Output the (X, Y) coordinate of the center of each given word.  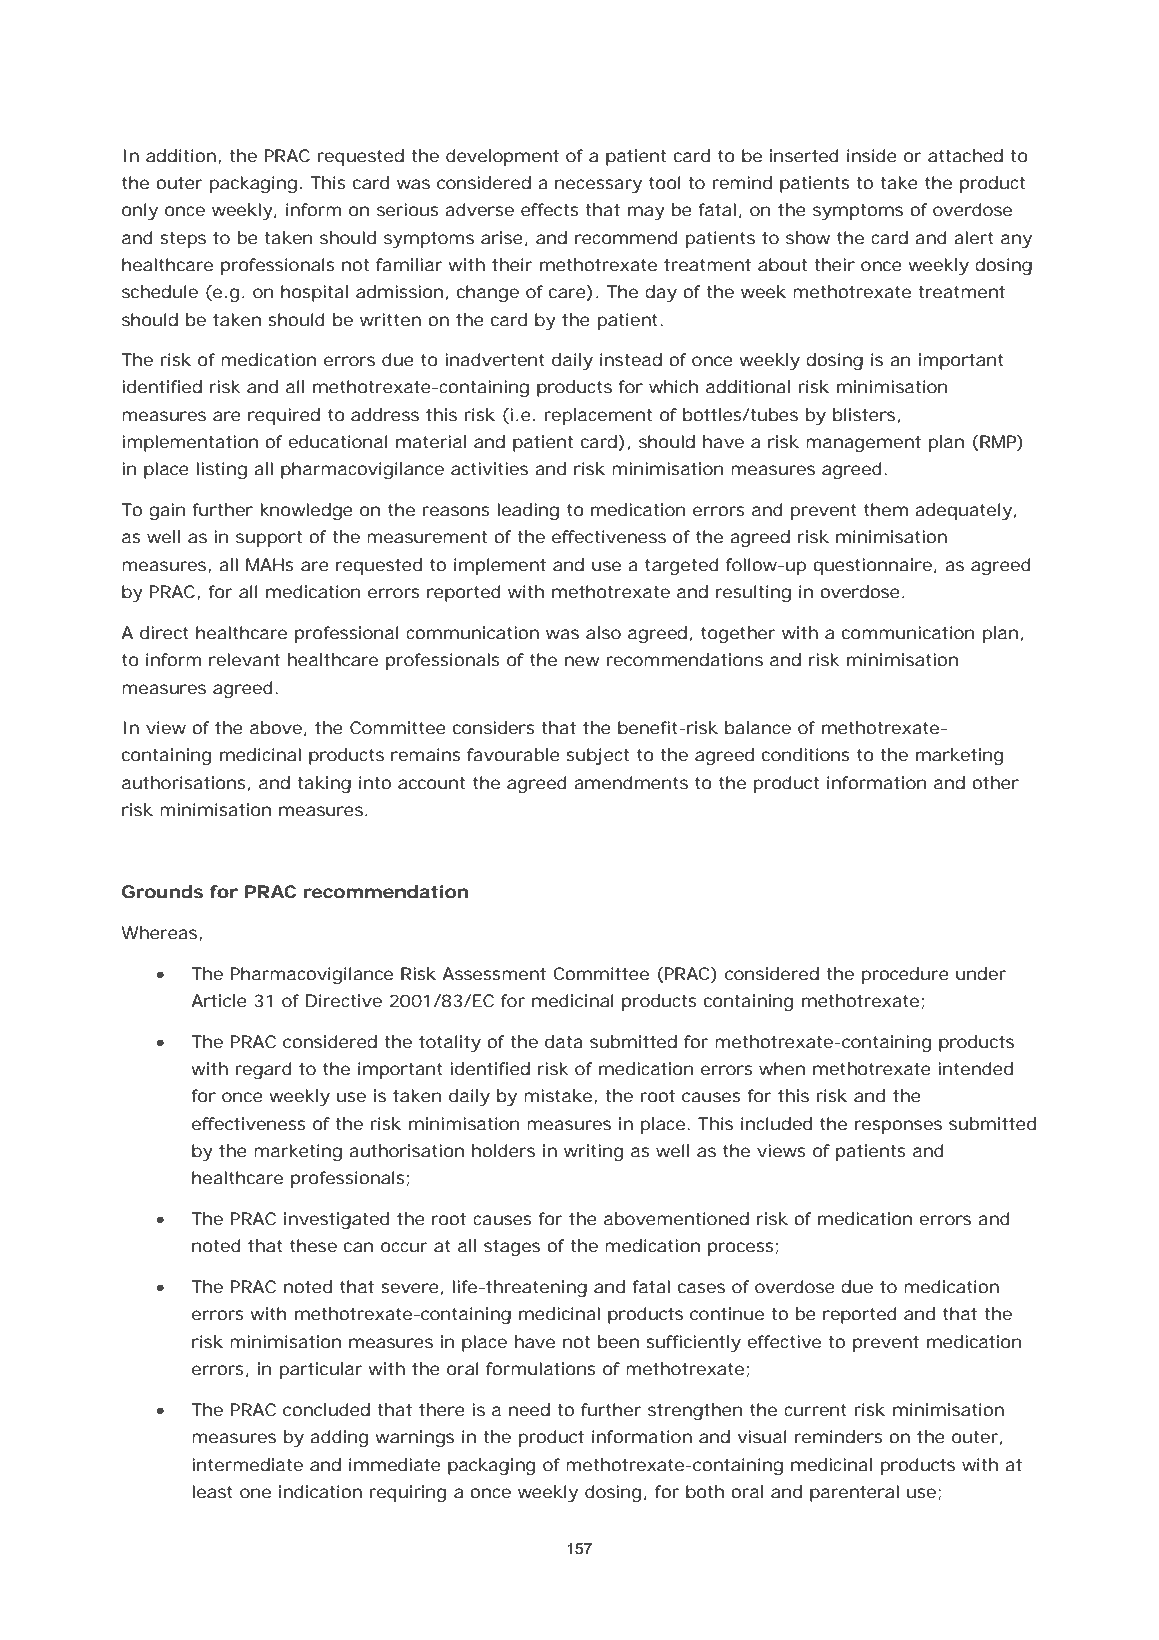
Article (219, 1000)
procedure (905, 975)
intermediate (248, 1464)
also (603, 632)
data (564, 1041)
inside (872, 155)
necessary (598, 186)
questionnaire (872, 566)
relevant (244, 659)
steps (183, 240)
